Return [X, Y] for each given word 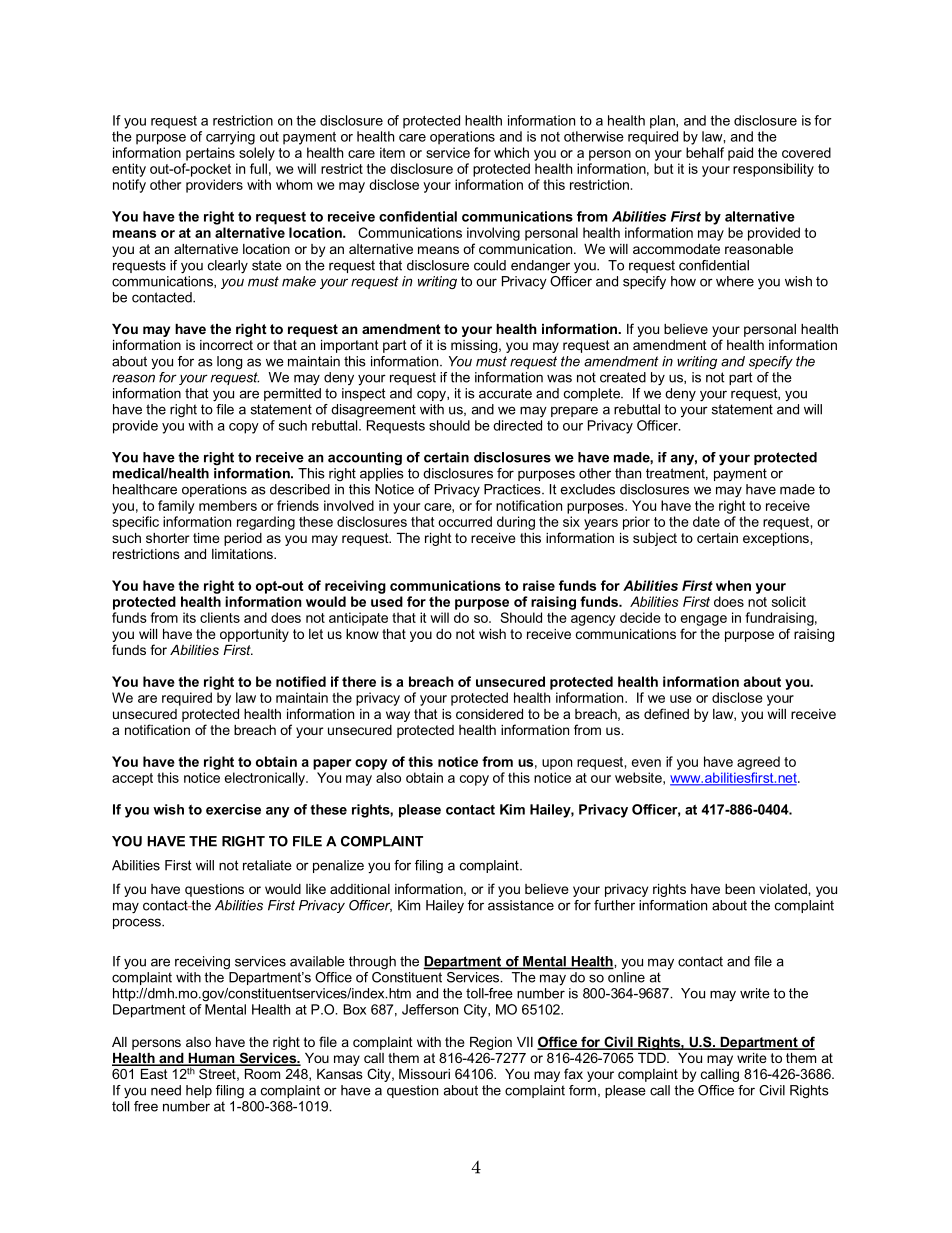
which [511, 152]
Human [211, 1059]
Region [491, 1043]
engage [704, 620]
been [740, 889]
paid [740, 154]
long [229, 362]
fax [573, 1073]
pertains [210, 154]
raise [539, 585]
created [623, 377]
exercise [233, 809]
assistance [521, 905]
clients [220, 617]
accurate [505, 393]
